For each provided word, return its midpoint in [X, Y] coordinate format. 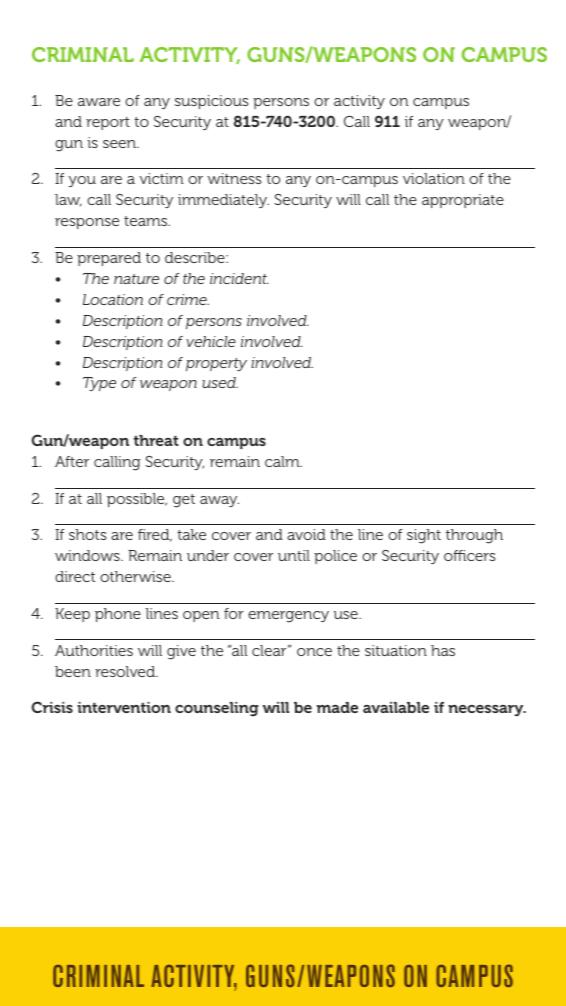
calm [283, 461]
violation [434, 178]
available [396, 707]
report [108, 123]
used [220, 382]
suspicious [211, 102]
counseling [217, 709]
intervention [124, 707]
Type [99, 384]
